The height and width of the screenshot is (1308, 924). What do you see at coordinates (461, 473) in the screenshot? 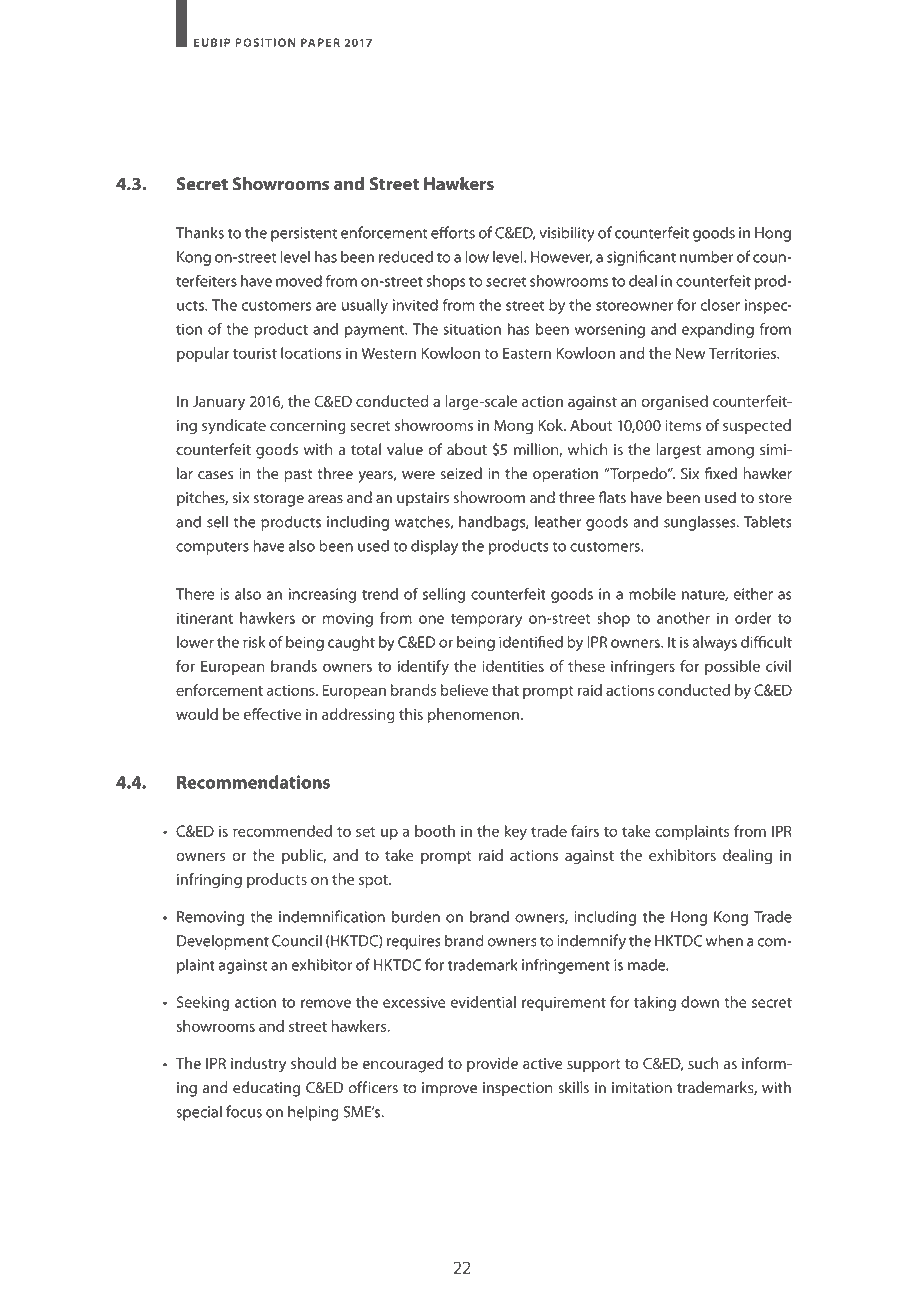
I see `seized` at bounding box center [461, 473].
